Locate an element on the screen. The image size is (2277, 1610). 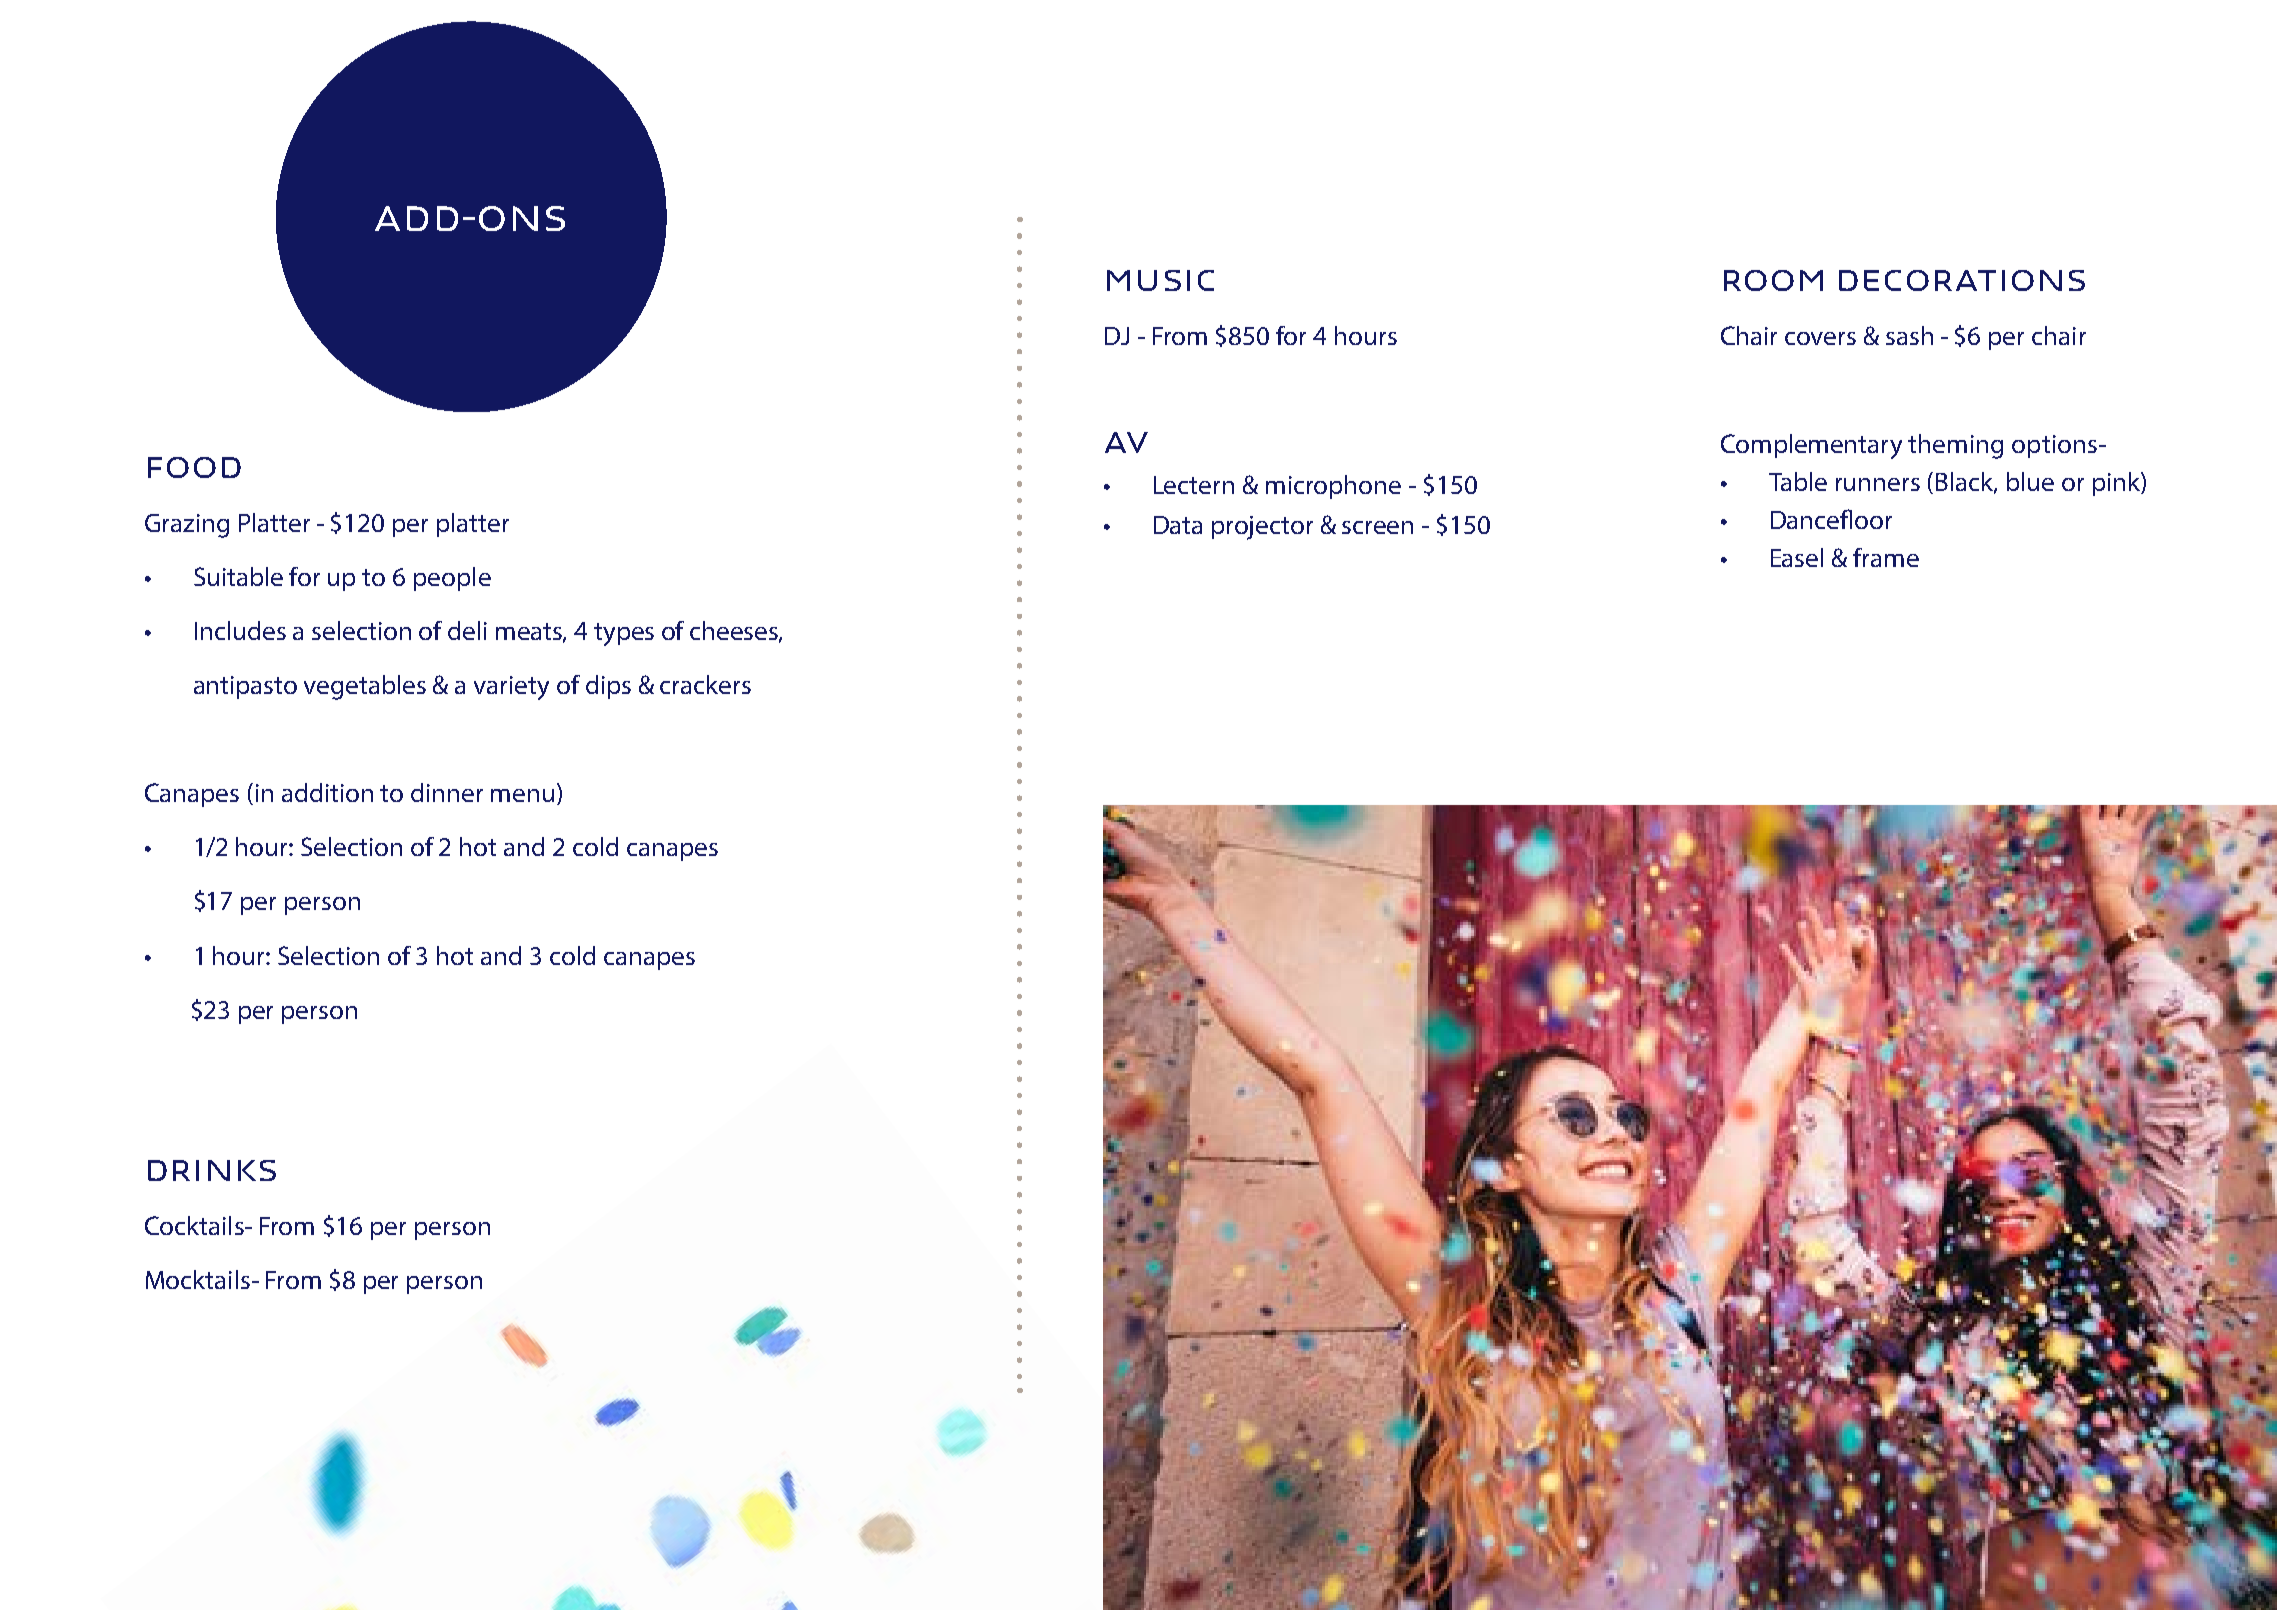
Music is located at coordinates (1160, 280).
